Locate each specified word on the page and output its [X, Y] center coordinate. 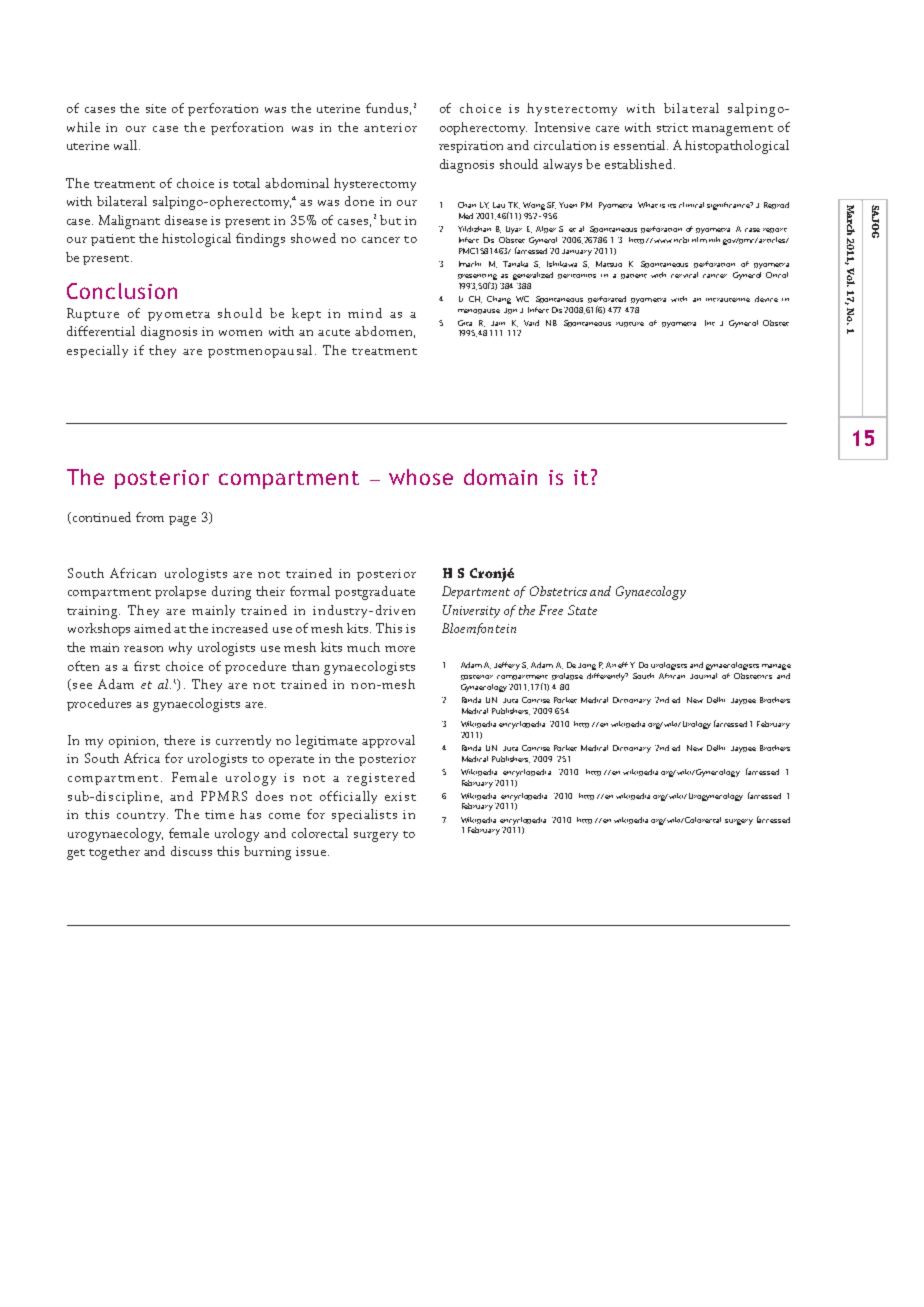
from [150, 517]
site [156, 108]
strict [672, 127]
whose [421, 477]
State [582, 610]
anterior [390, 127]
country [142, 817]
